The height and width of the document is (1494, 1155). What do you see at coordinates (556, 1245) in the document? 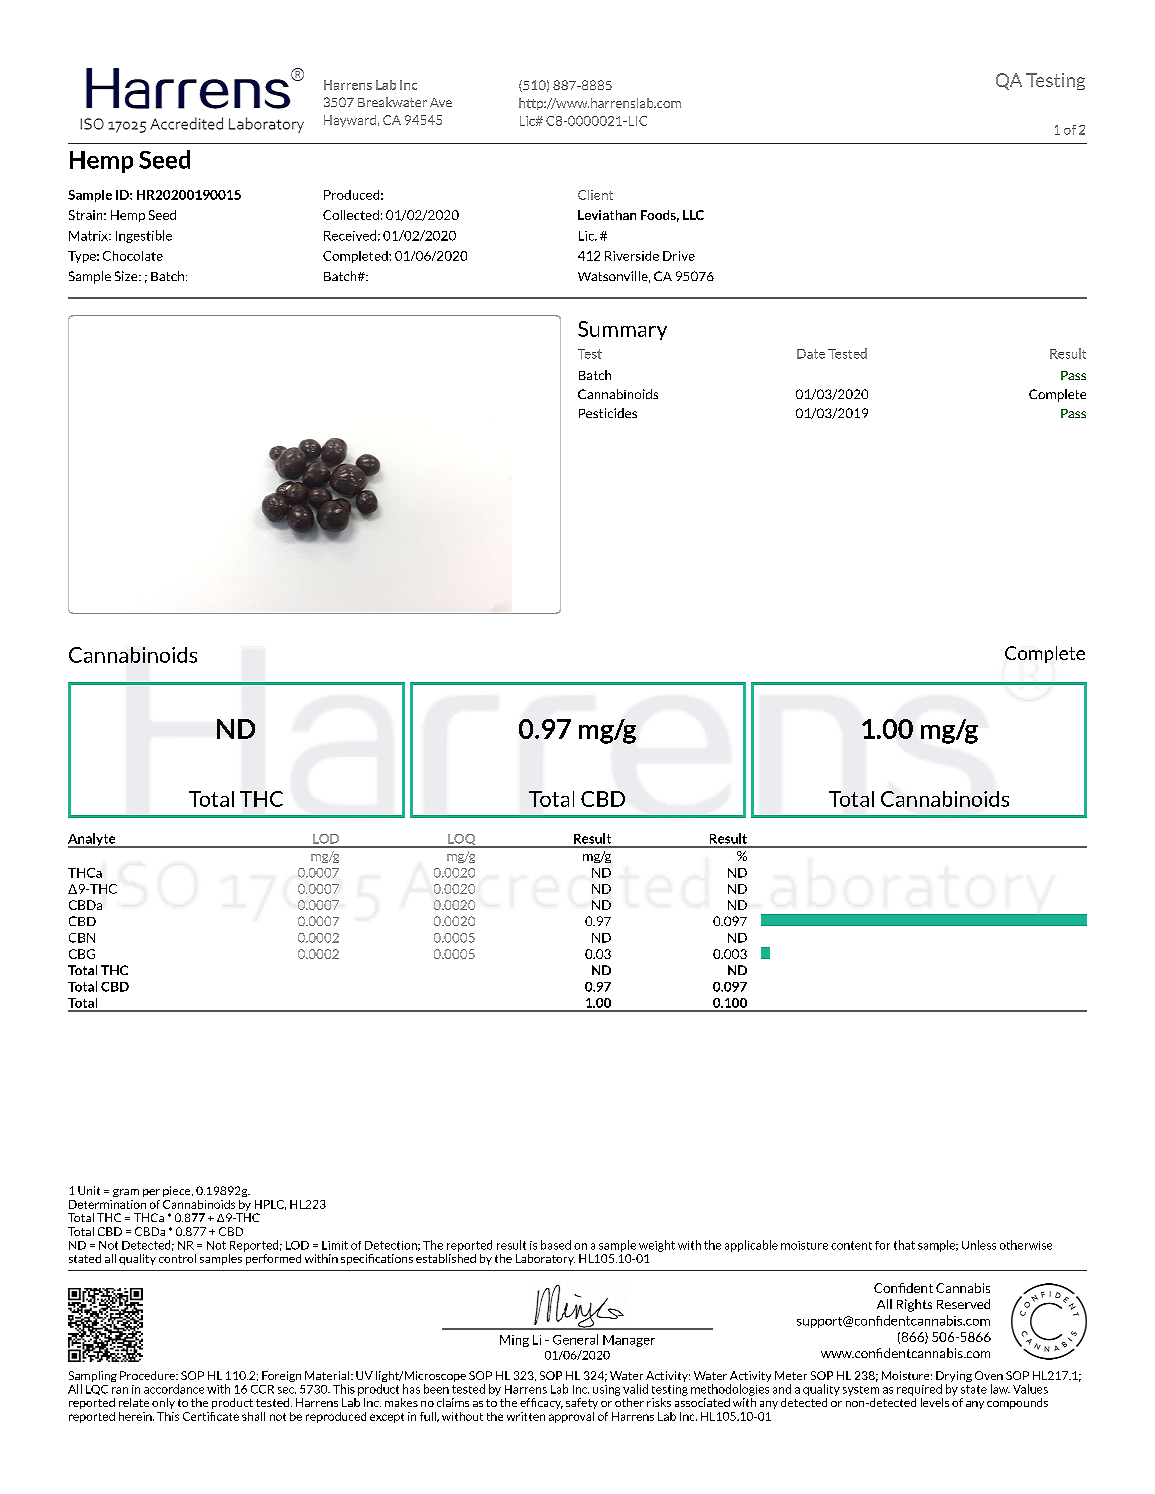
I see `based` at bounding box center [556, 1245].
